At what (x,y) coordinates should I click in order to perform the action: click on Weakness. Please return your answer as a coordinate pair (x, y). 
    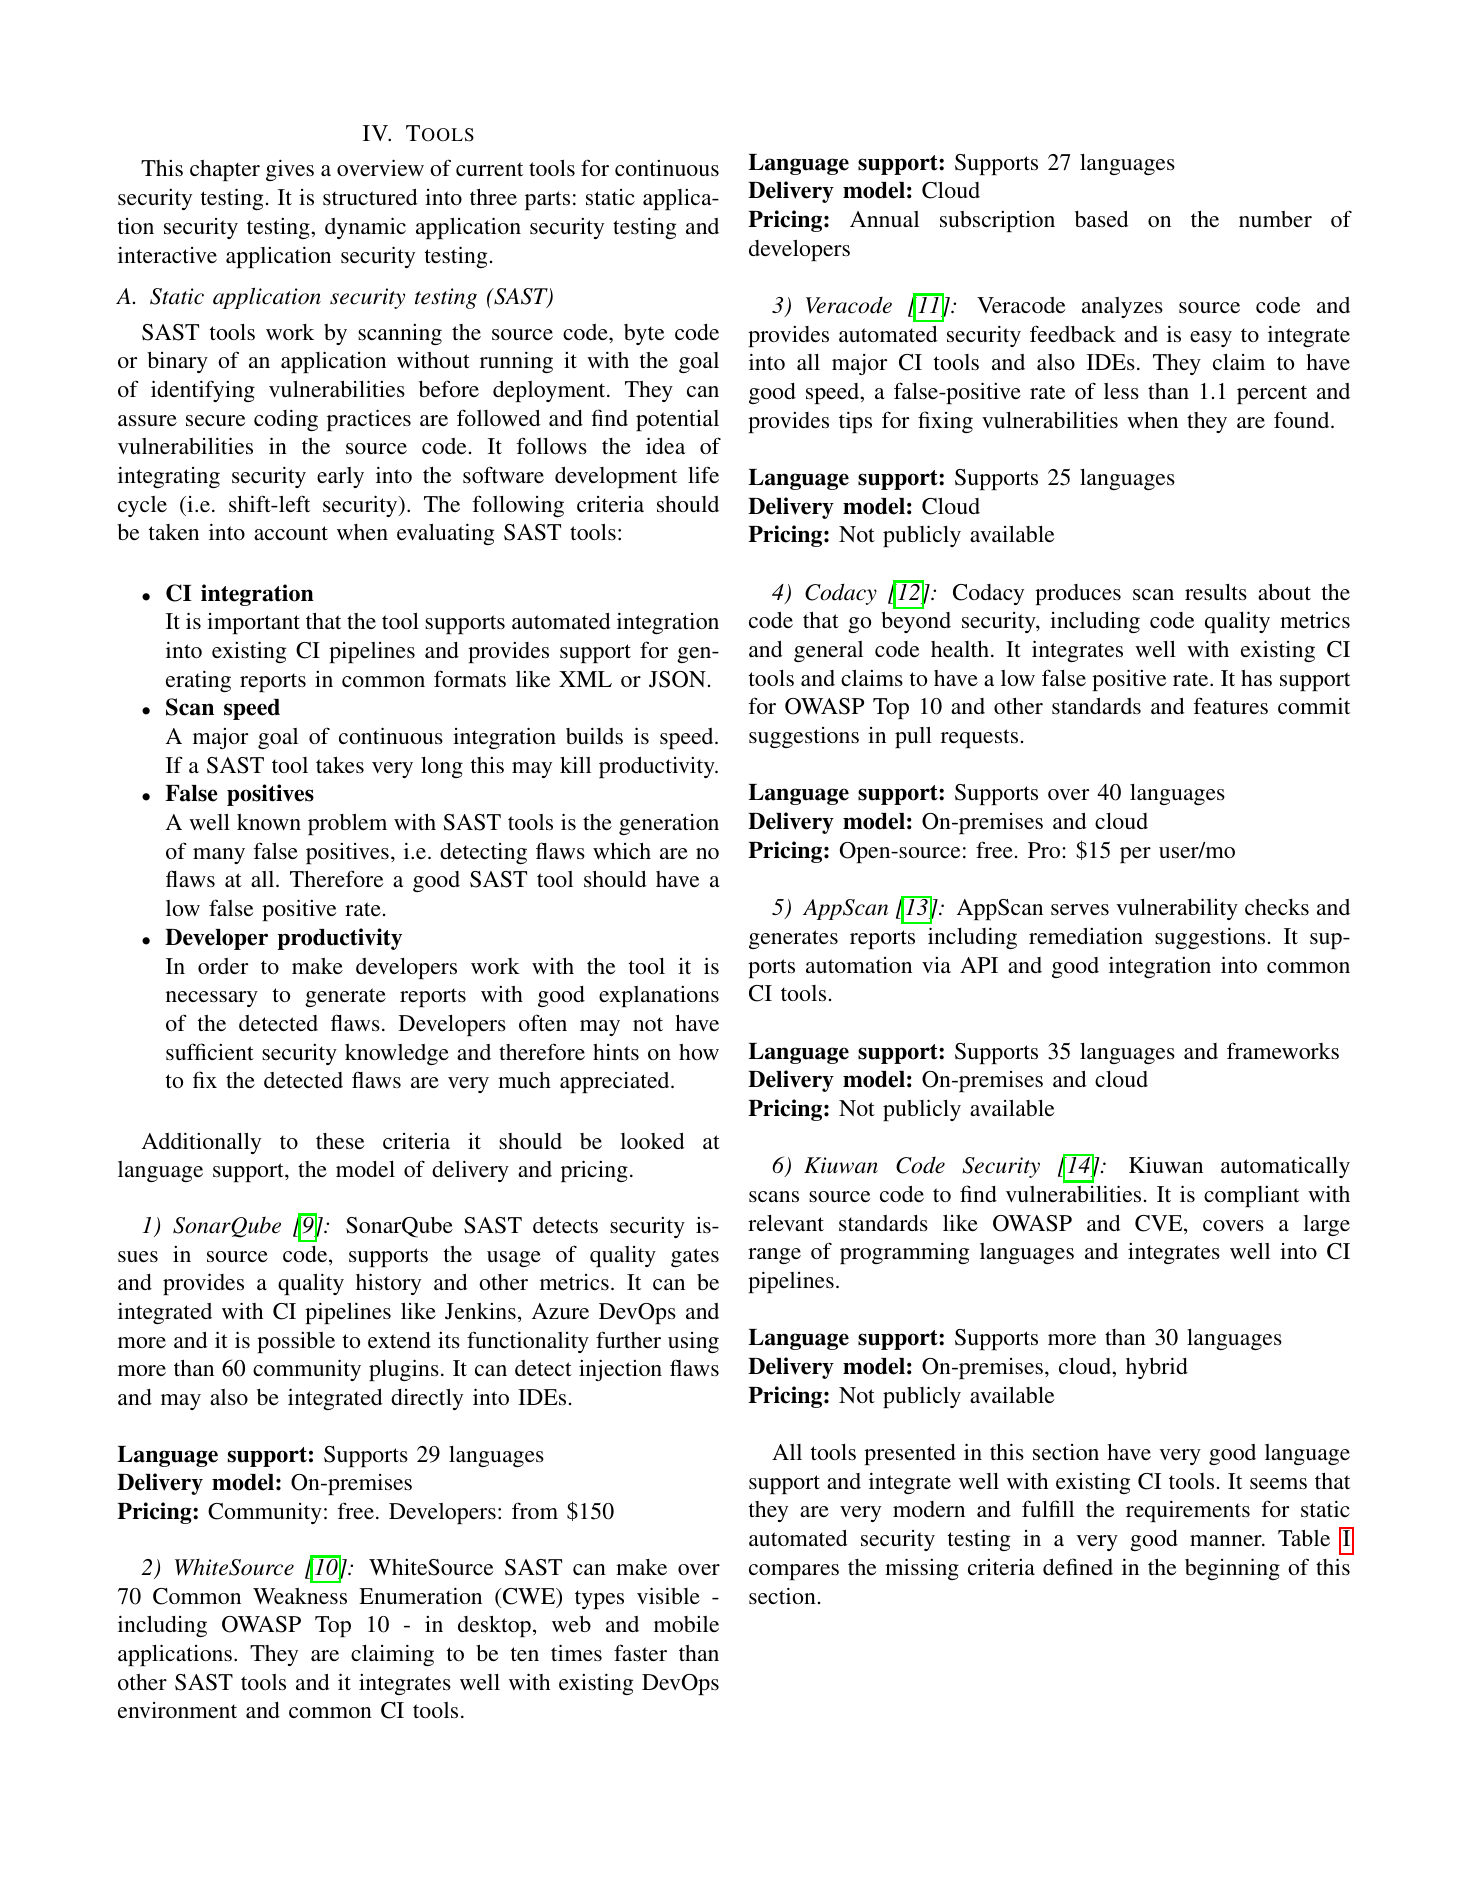
    Looking at the image, I should click on (300, 1596).
